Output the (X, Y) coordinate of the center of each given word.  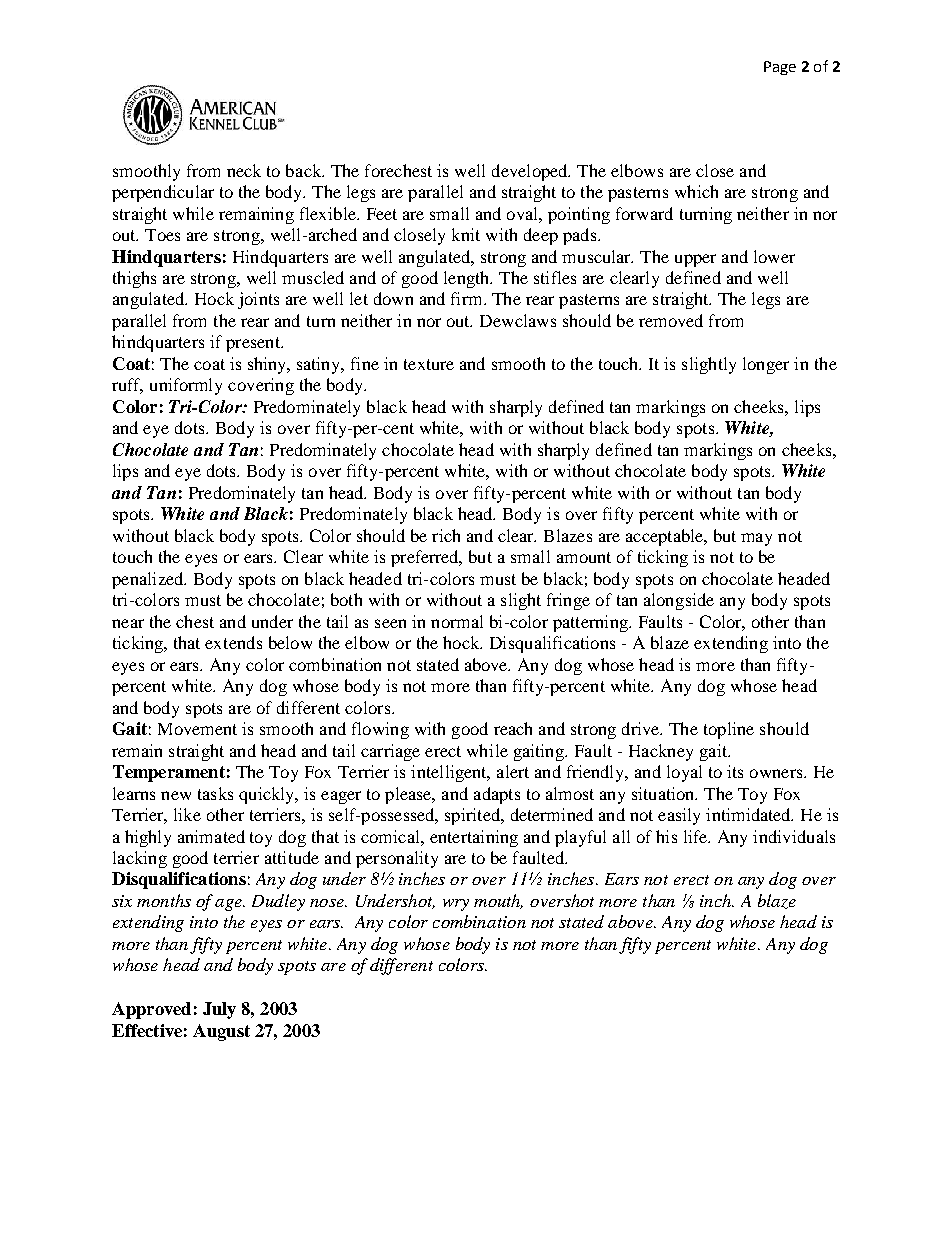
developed (531, 172)
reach (513, 728)
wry (456, 905)
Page (780, 68)
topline (729, 730)
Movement (197, 729)
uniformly (186, 386)
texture (429, 364)
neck (244, 170)
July (219, 1010)
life (697, 836)
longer (766, 365)
